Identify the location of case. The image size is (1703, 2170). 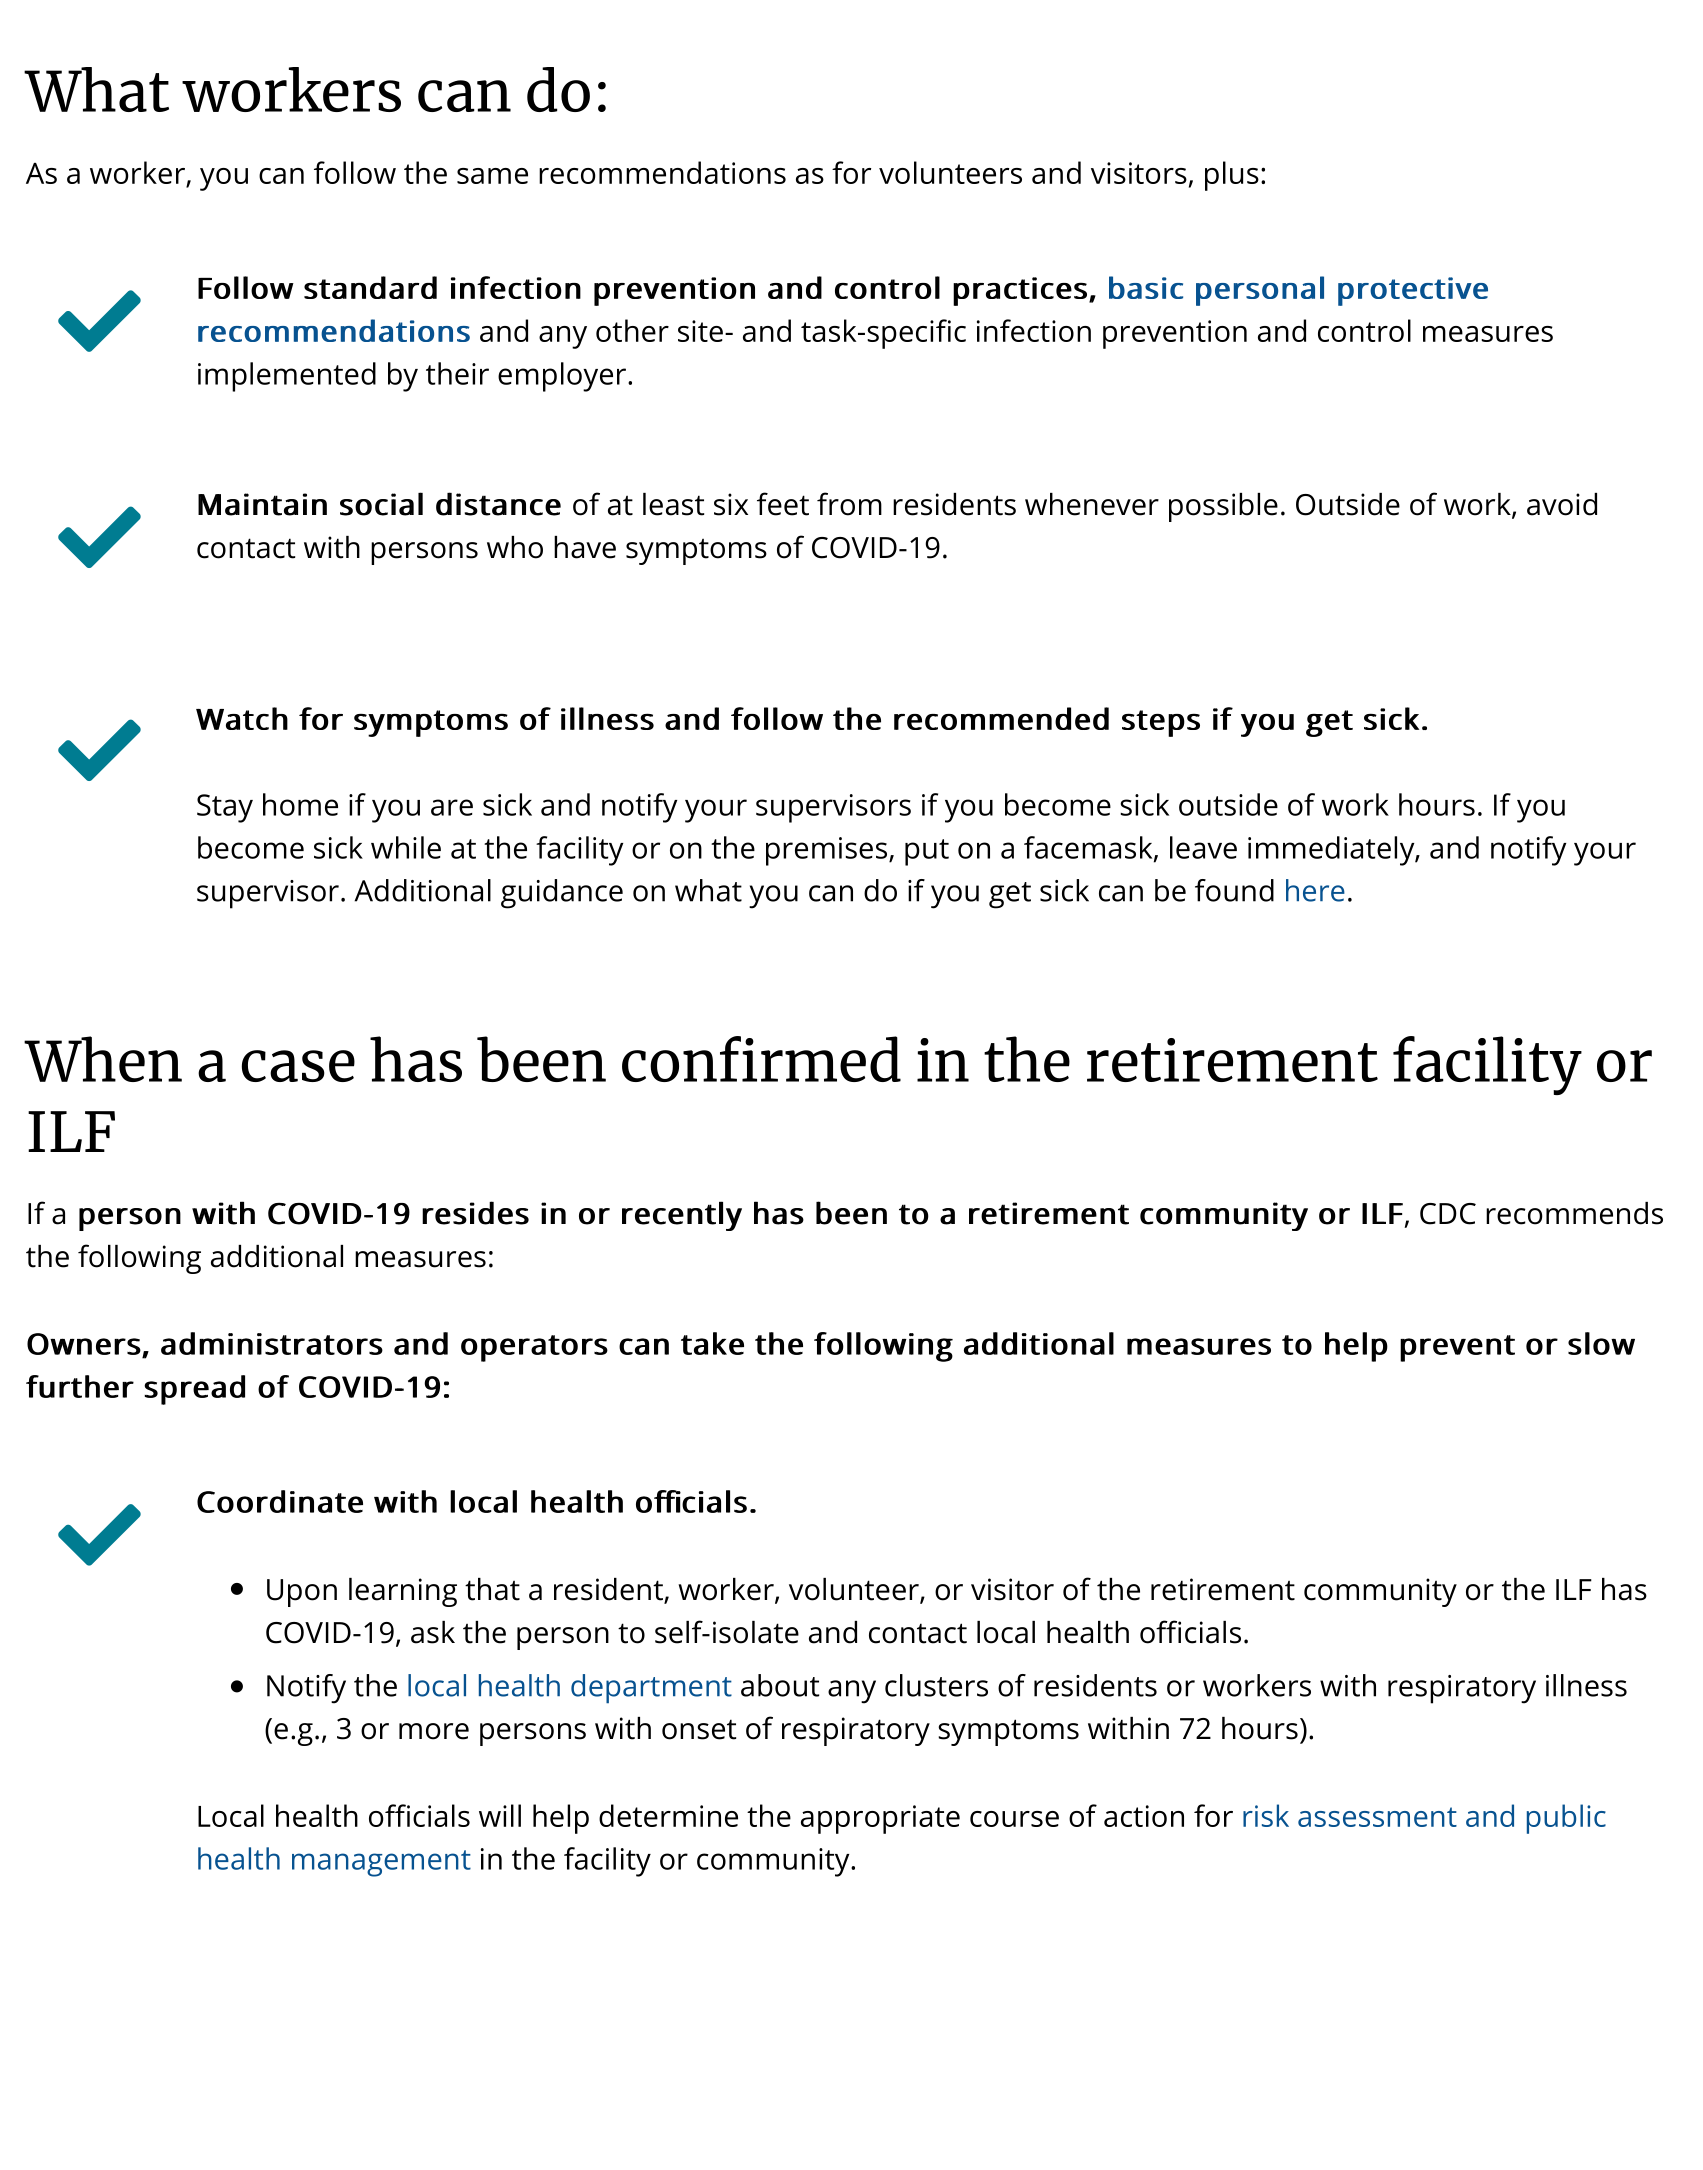
(298, 1066).
